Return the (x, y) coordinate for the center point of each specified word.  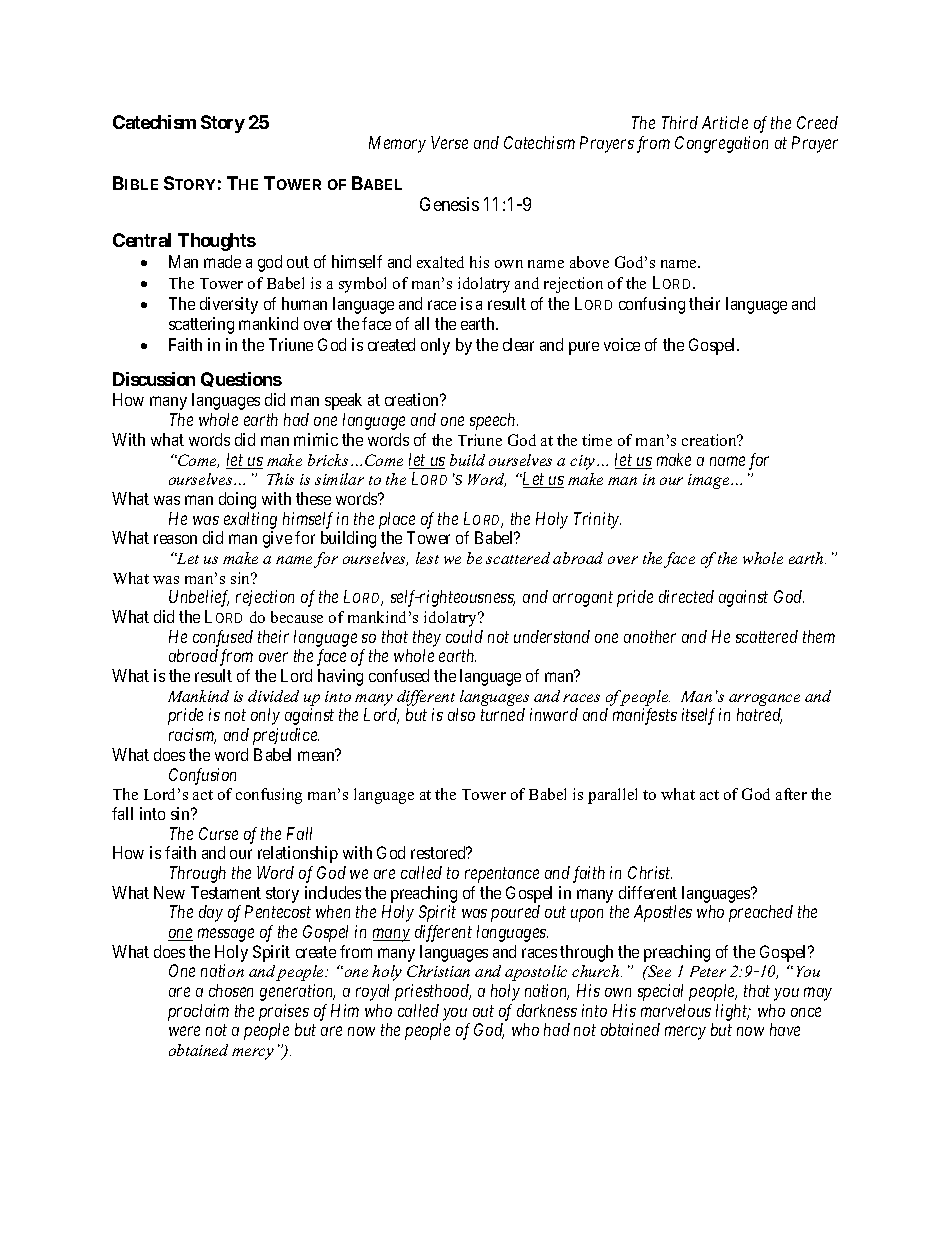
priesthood (433, 992)
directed (686, 596)
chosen (231, 990)
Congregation (721, 144)
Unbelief (199, 598)
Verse (449, 142)
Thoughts (217, 242)
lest (427, 558)
